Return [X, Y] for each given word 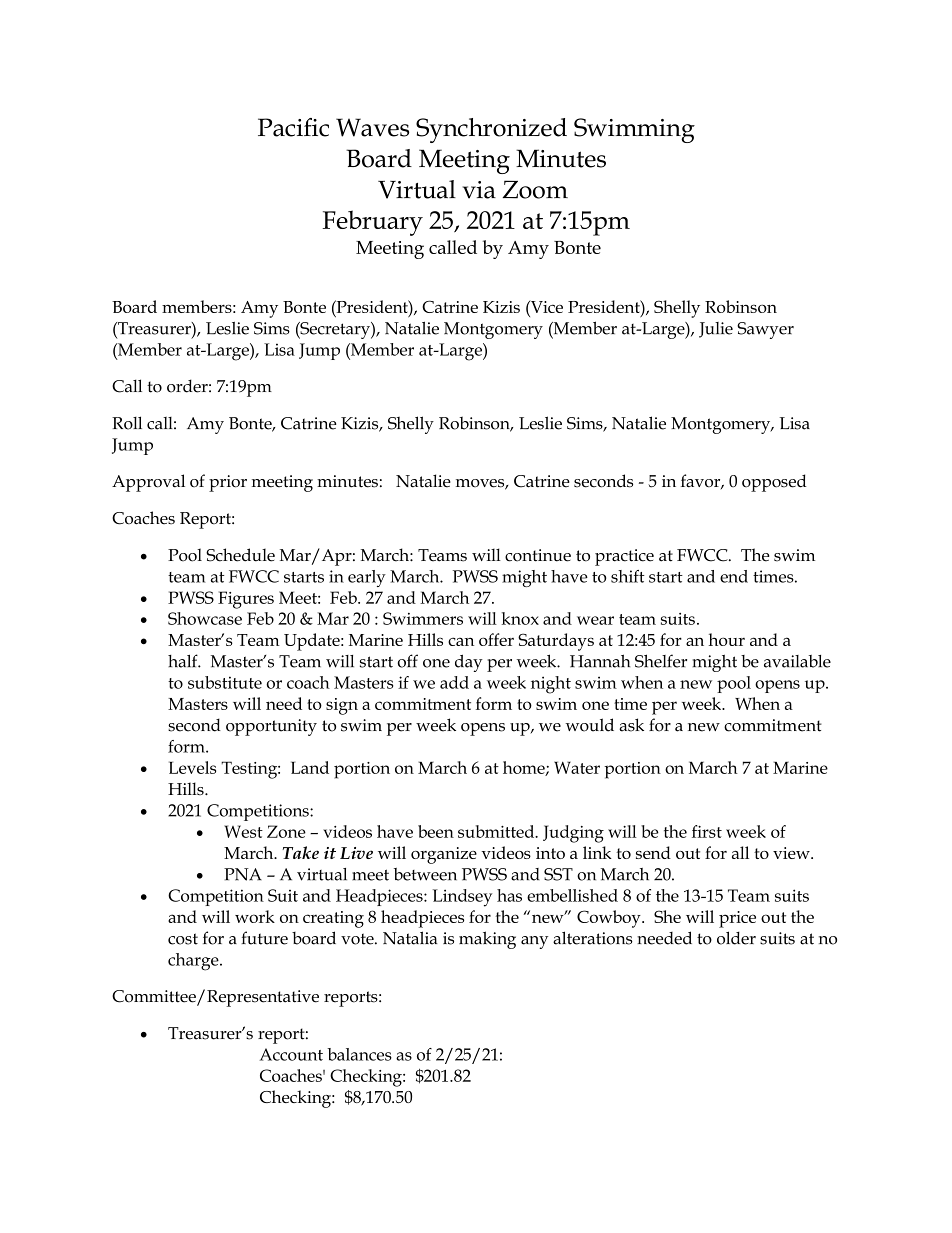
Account [291, 1054]
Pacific [293, 127]
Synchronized [491, 130]
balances [359, 1054]
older [736, 938]
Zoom [535, 189]
